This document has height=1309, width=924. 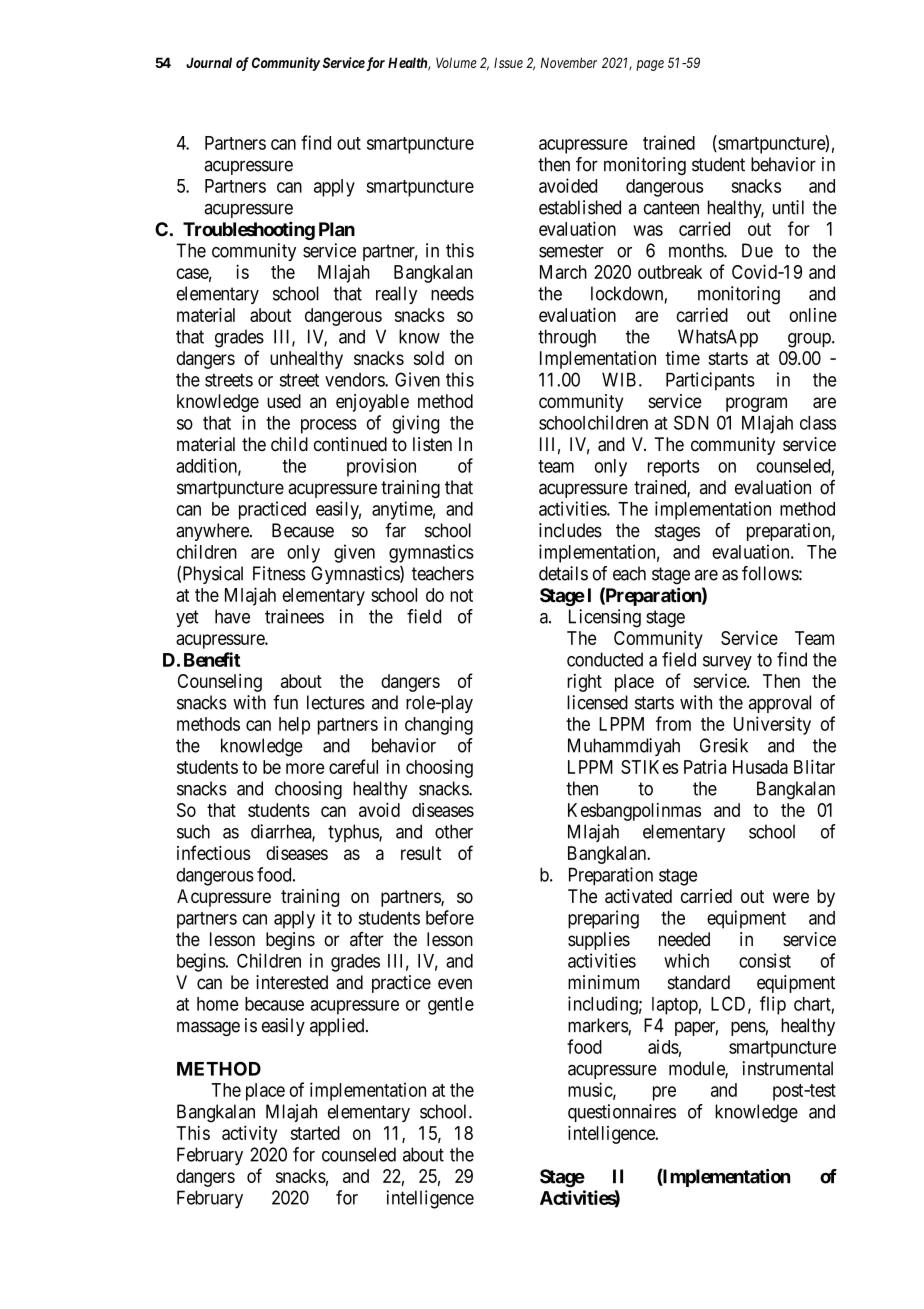 What do you see at coordinates (279, 573) in the document?
I see `Fitness` at bounding box center [279, 573].
